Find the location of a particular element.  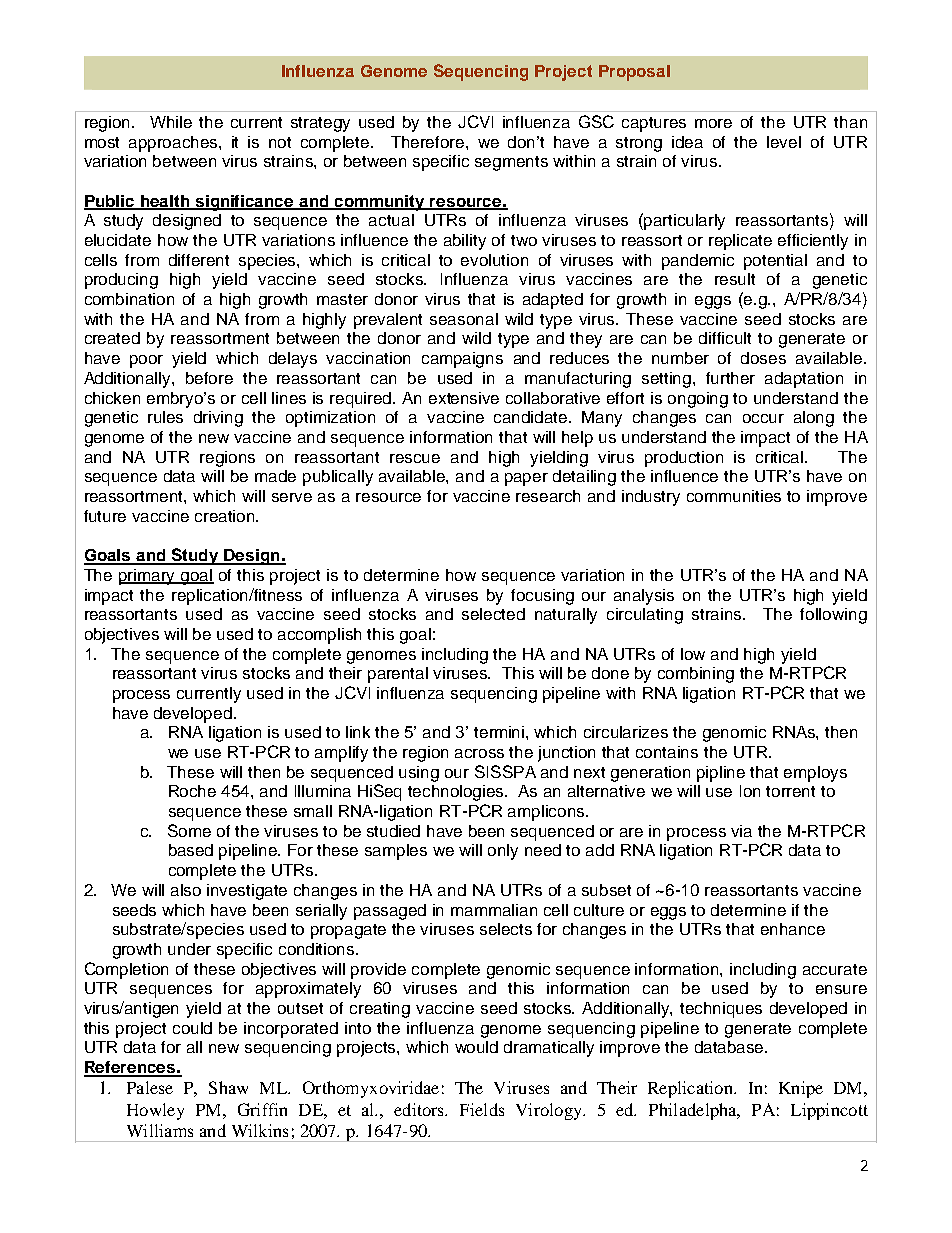

Fields is located at coordinates (482, 1109).
